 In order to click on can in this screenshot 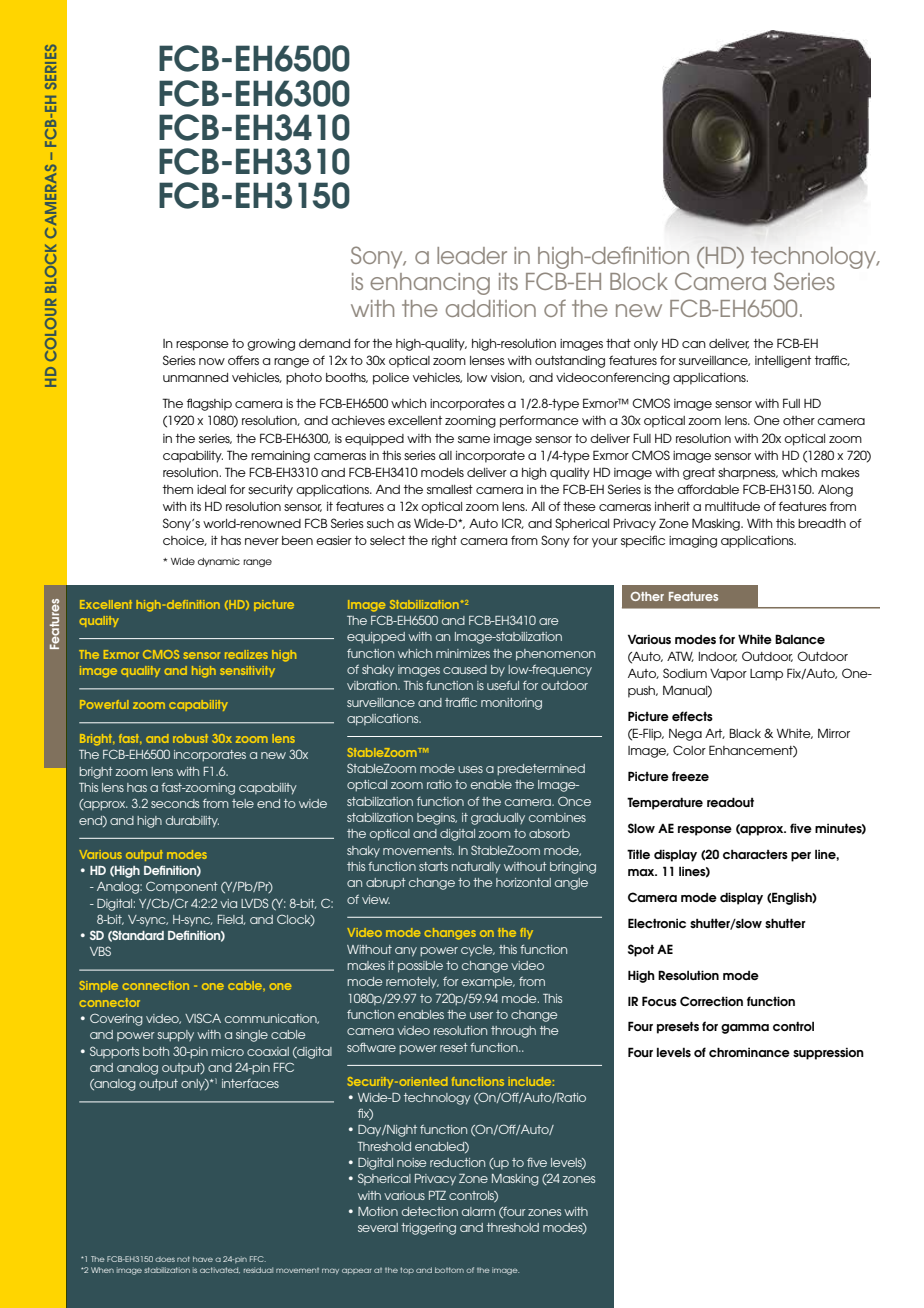, I will do `click(694, 344)`.
